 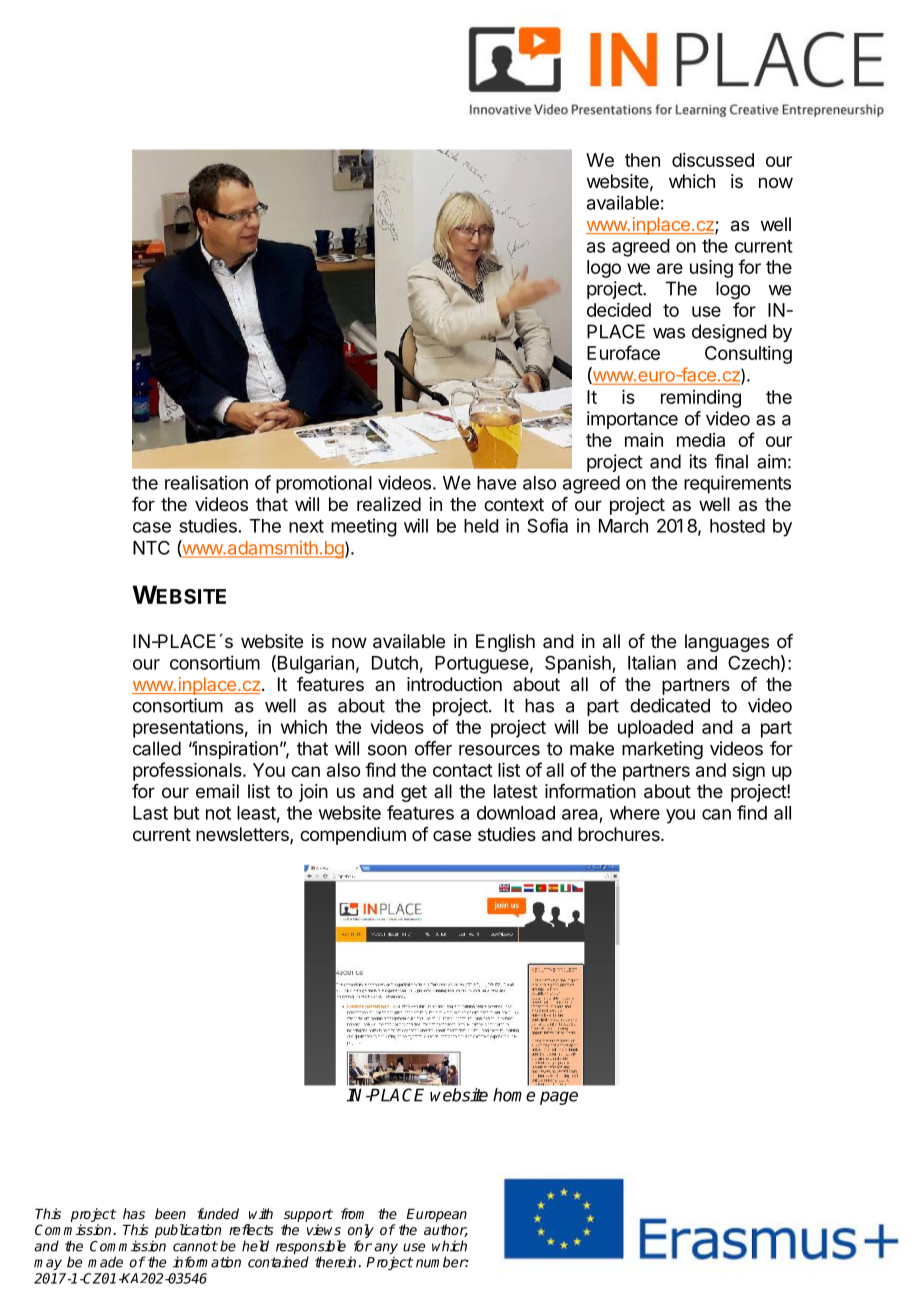 What do you see at coordinates (206, 482) in the image?
I see `realisation` at bounding box center [206, 482].
